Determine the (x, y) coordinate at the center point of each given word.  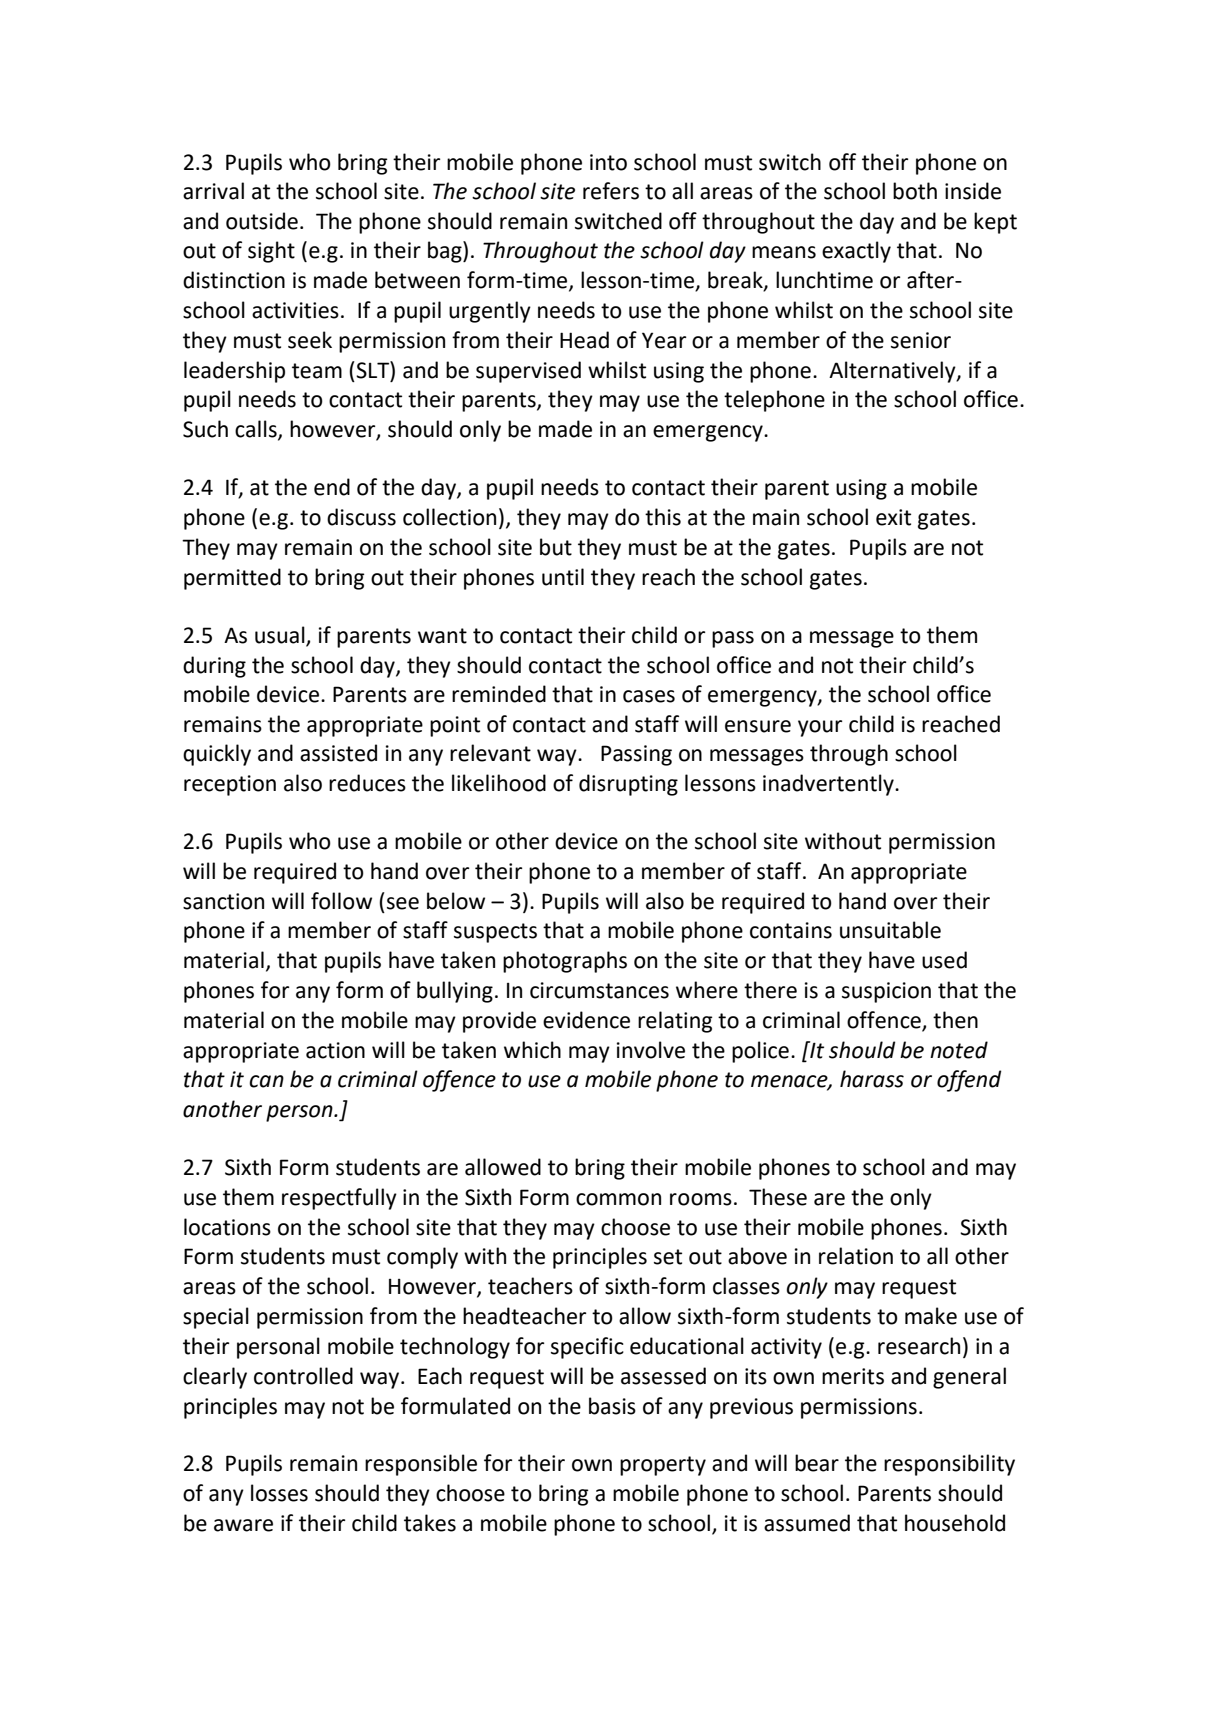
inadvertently (829, 785)
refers (611, 191)
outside (262, 221)
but (556, 547)
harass (872, 1079)
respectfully (339, 1199)
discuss (361, 517)
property (663, 1466)
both (915, 191)
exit (893, 517)
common (618, 1199)
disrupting (628, 785)
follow (341, 901)
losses (279, 1493)
